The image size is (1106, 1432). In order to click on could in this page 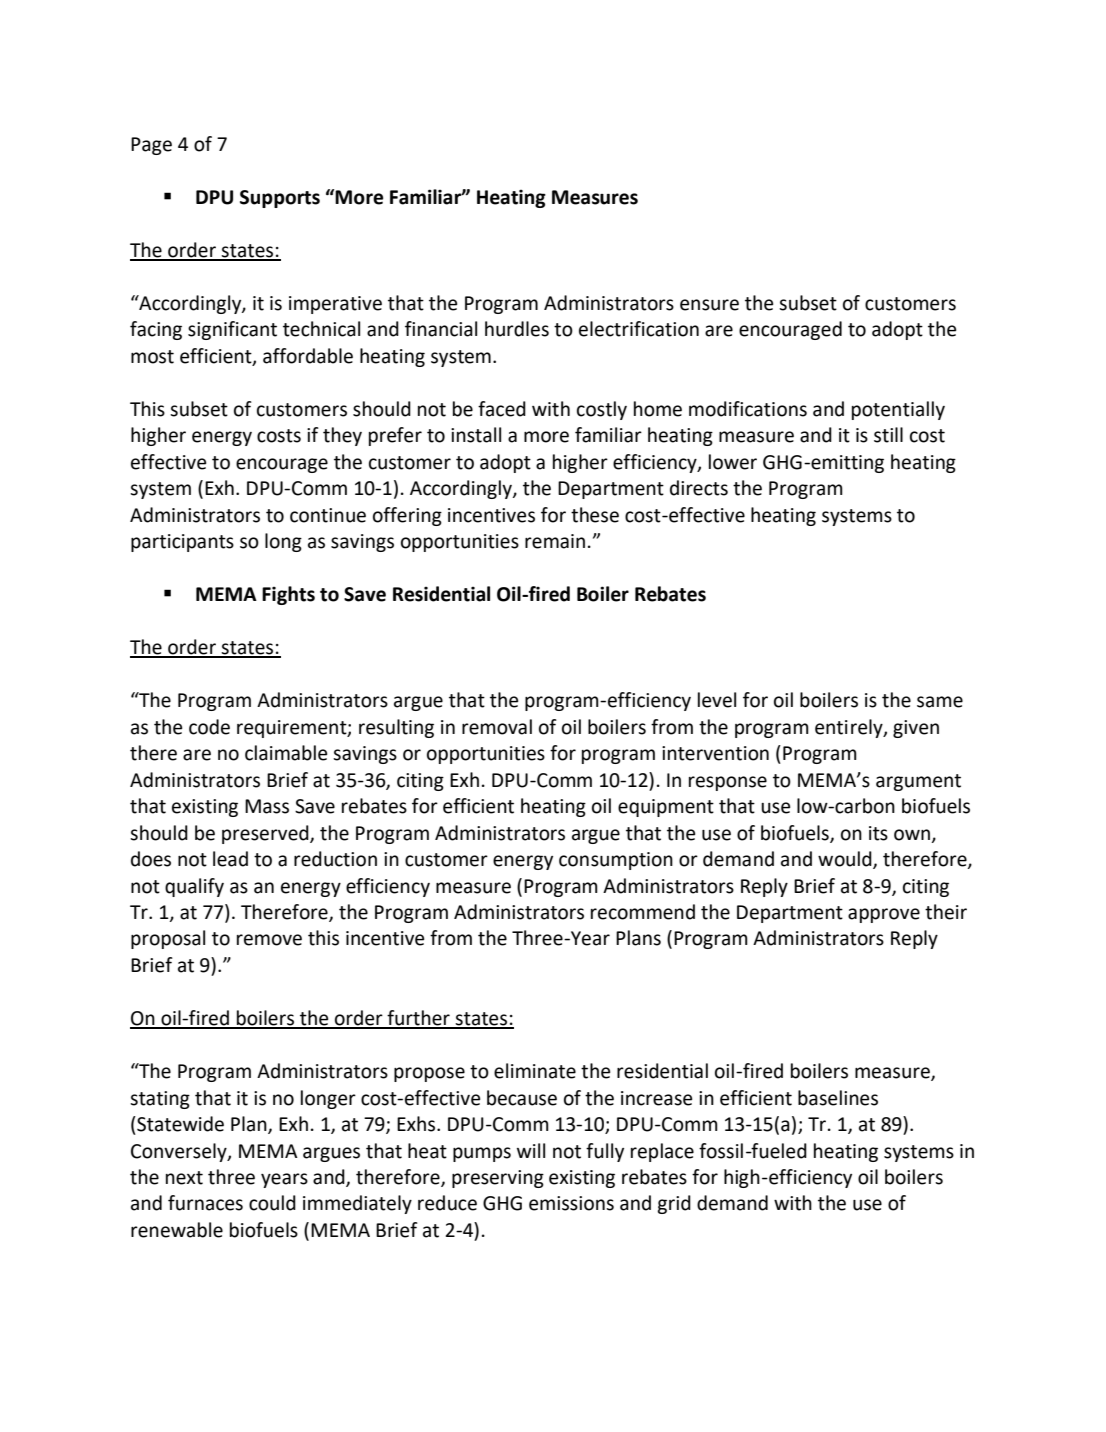, I will do `click(272, 1203)`.
